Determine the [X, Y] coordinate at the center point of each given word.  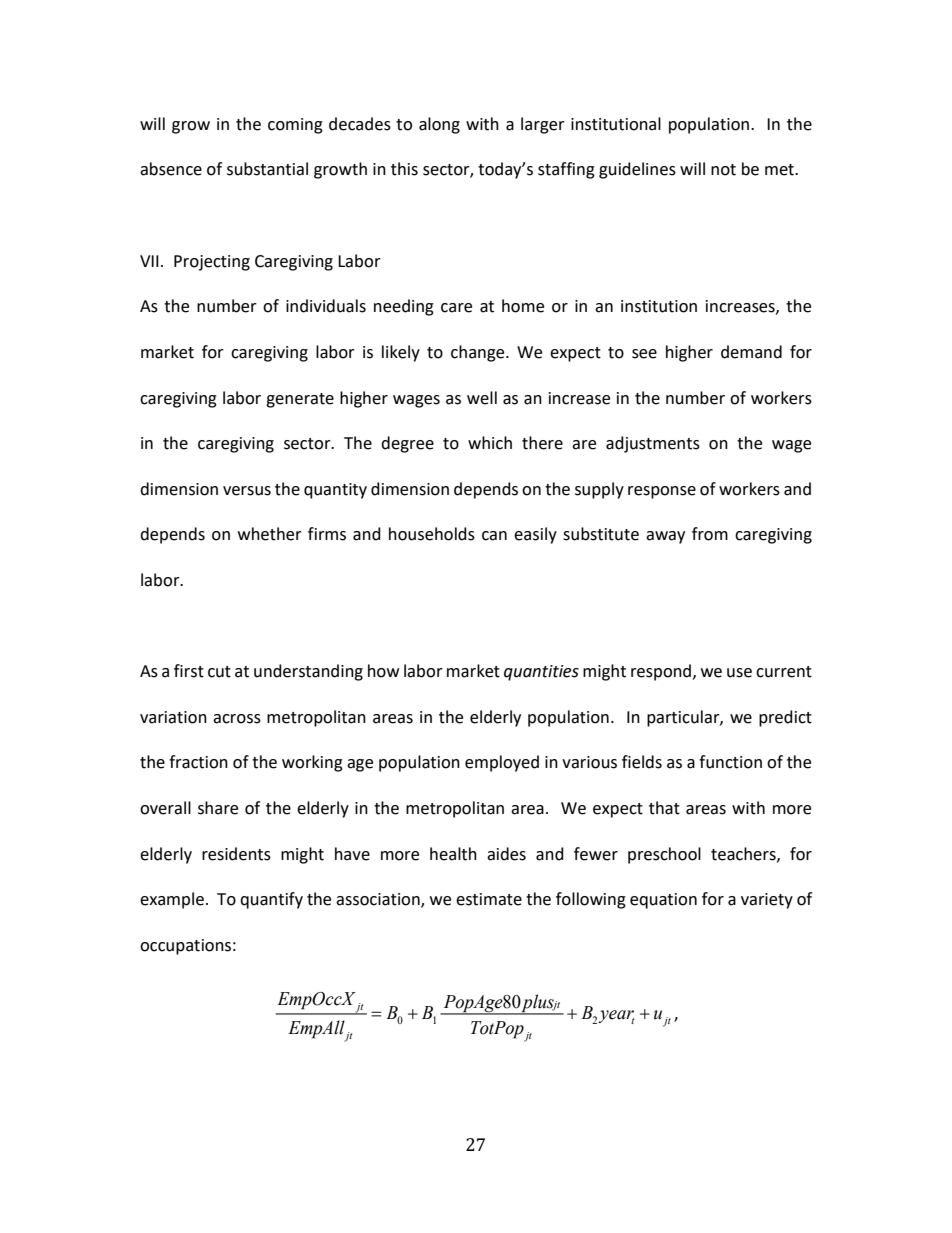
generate [300, 400]
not [723, 170]
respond [662, 672]
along [439, 125]
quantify [271, 900]
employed [502, 763]
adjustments [653, 444]
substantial [267, 169]
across [237, 719]
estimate [489, 899]
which [490, 443]
